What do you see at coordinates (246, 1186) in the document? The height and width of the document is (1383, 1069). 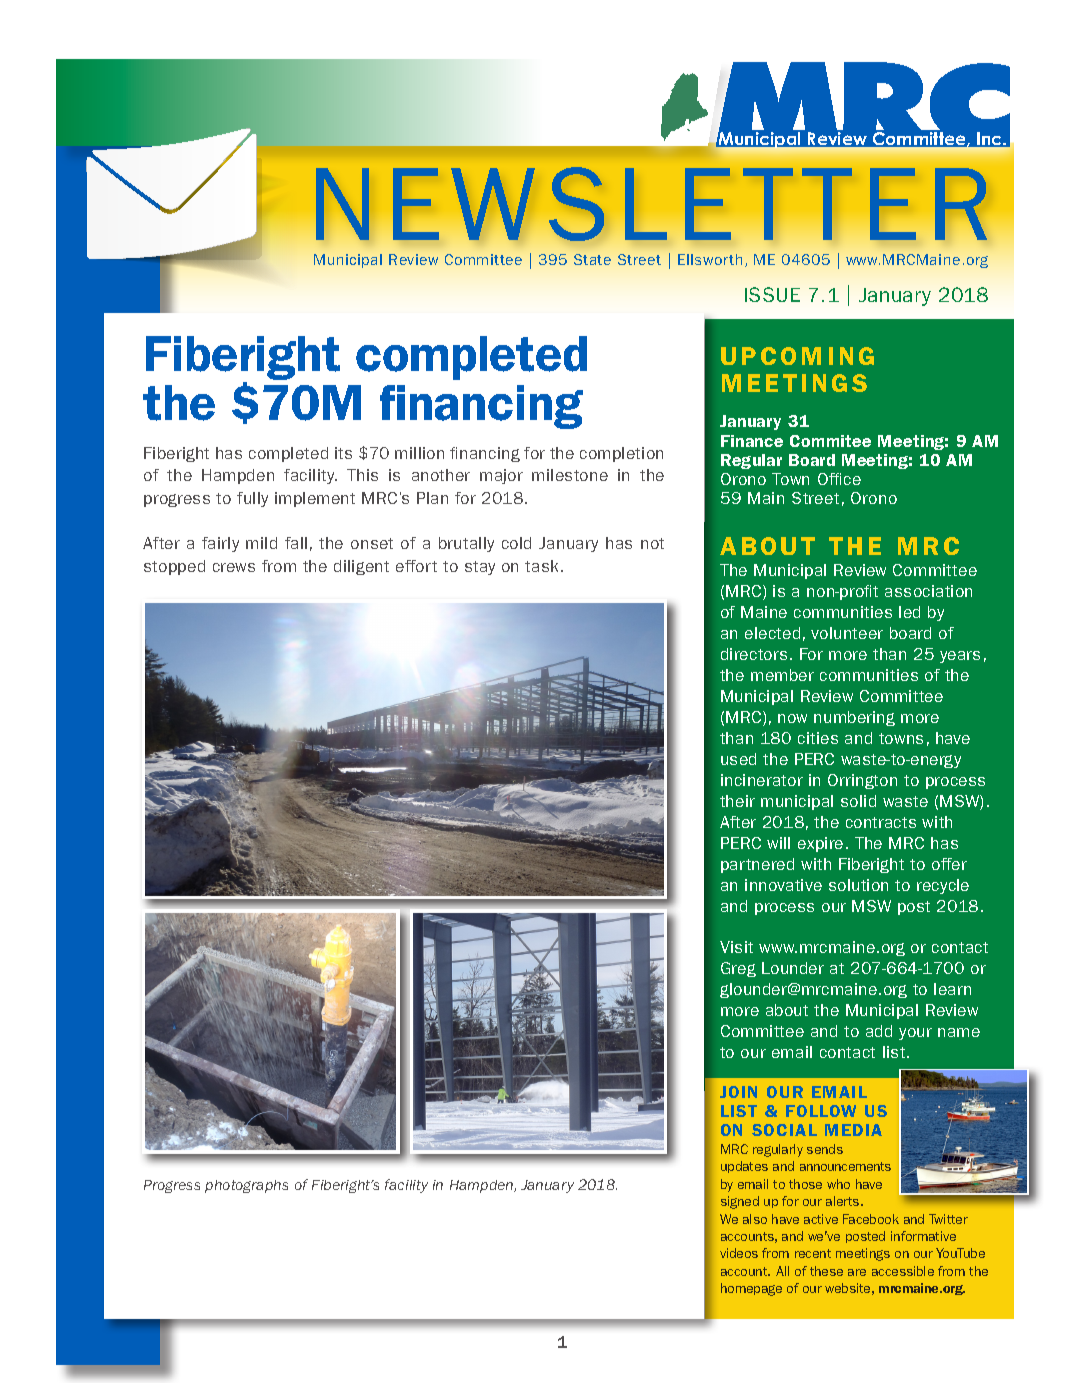 I see `photographs` at bounding box center [246, 1186].
